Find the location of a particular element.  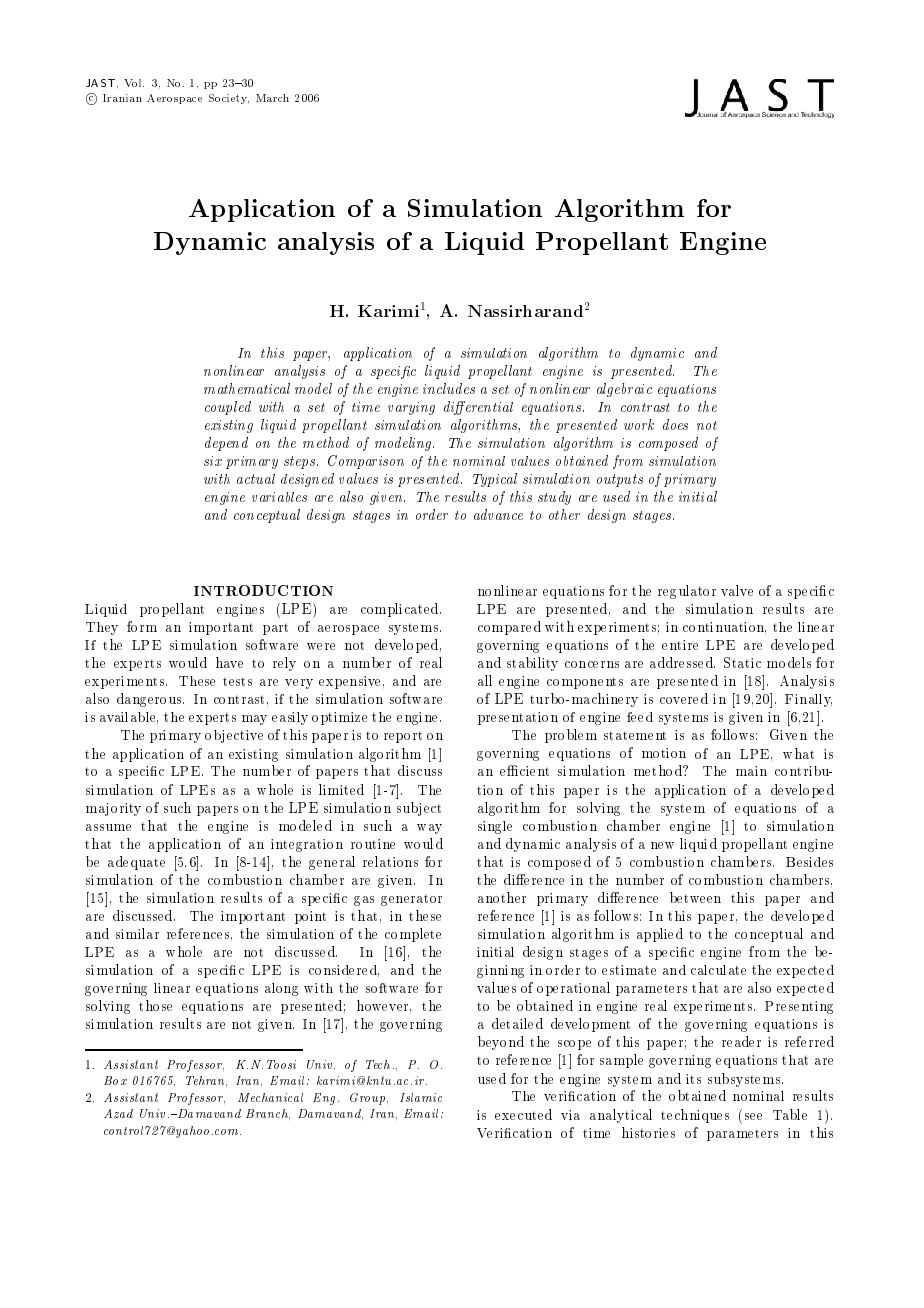

does is located at coordinates (675, 424).
